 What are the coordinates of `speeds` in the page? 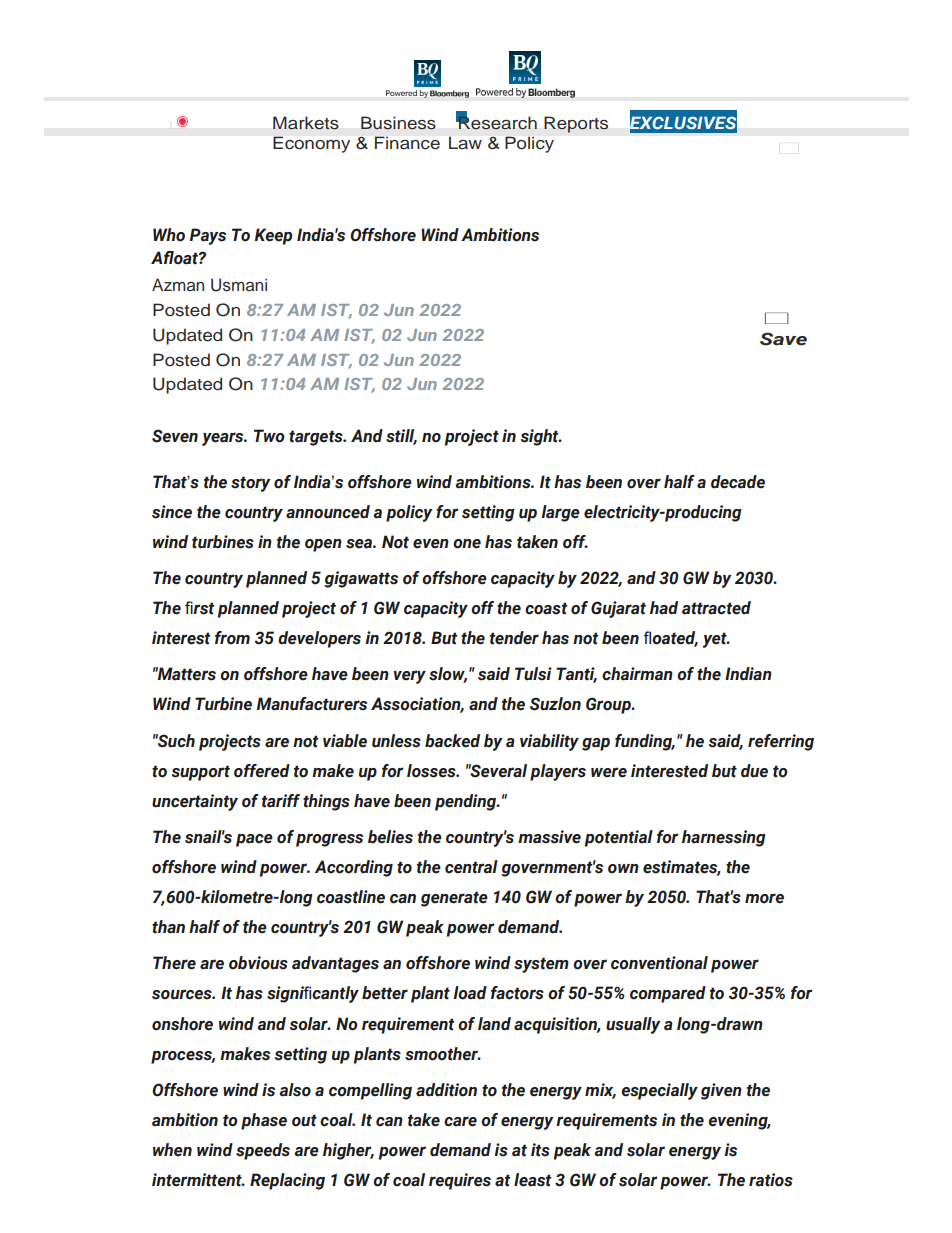 It's located at (263, 1151).
